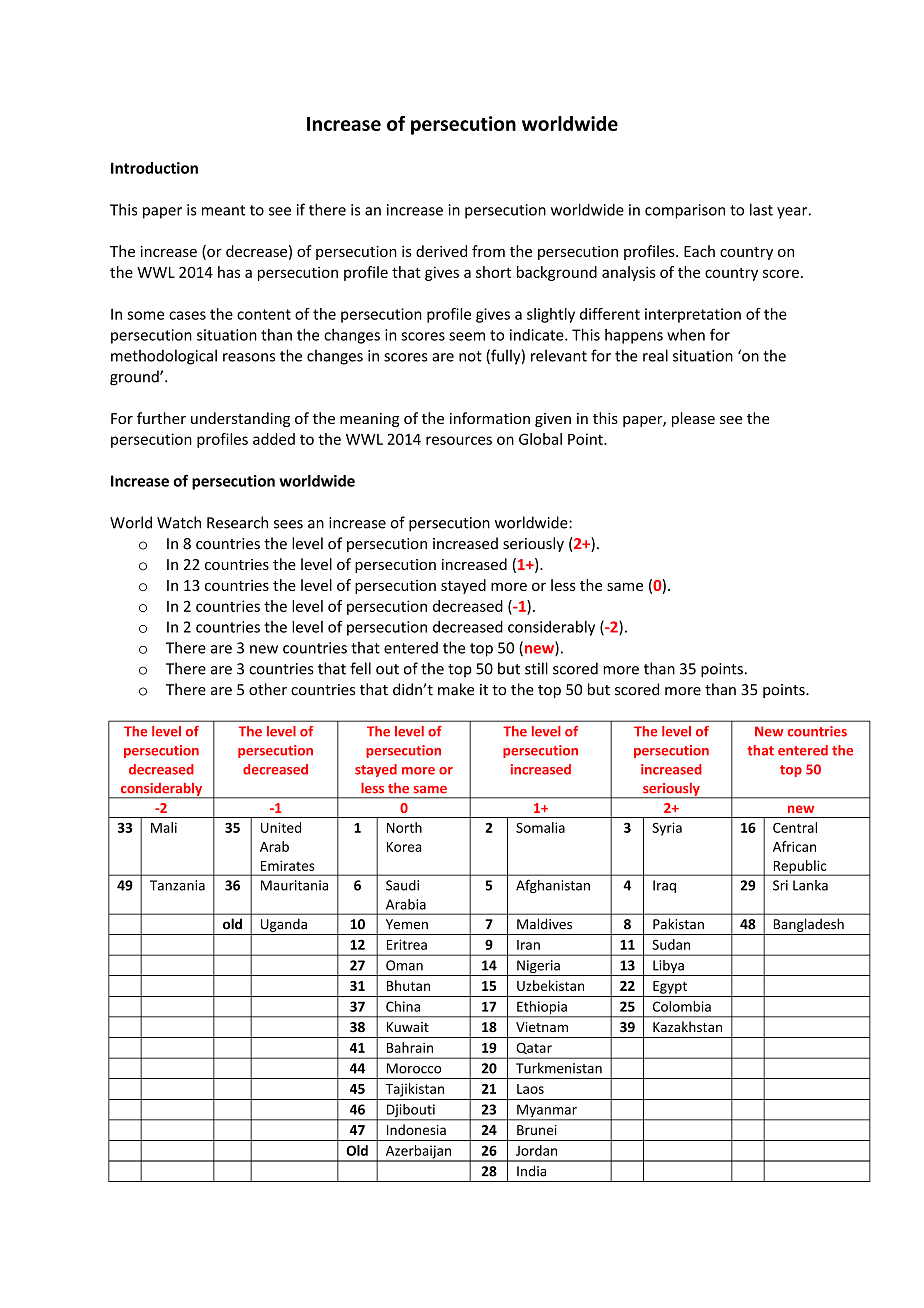 The image size is (924, 1308). I want to click on from, so click(488, 251).
